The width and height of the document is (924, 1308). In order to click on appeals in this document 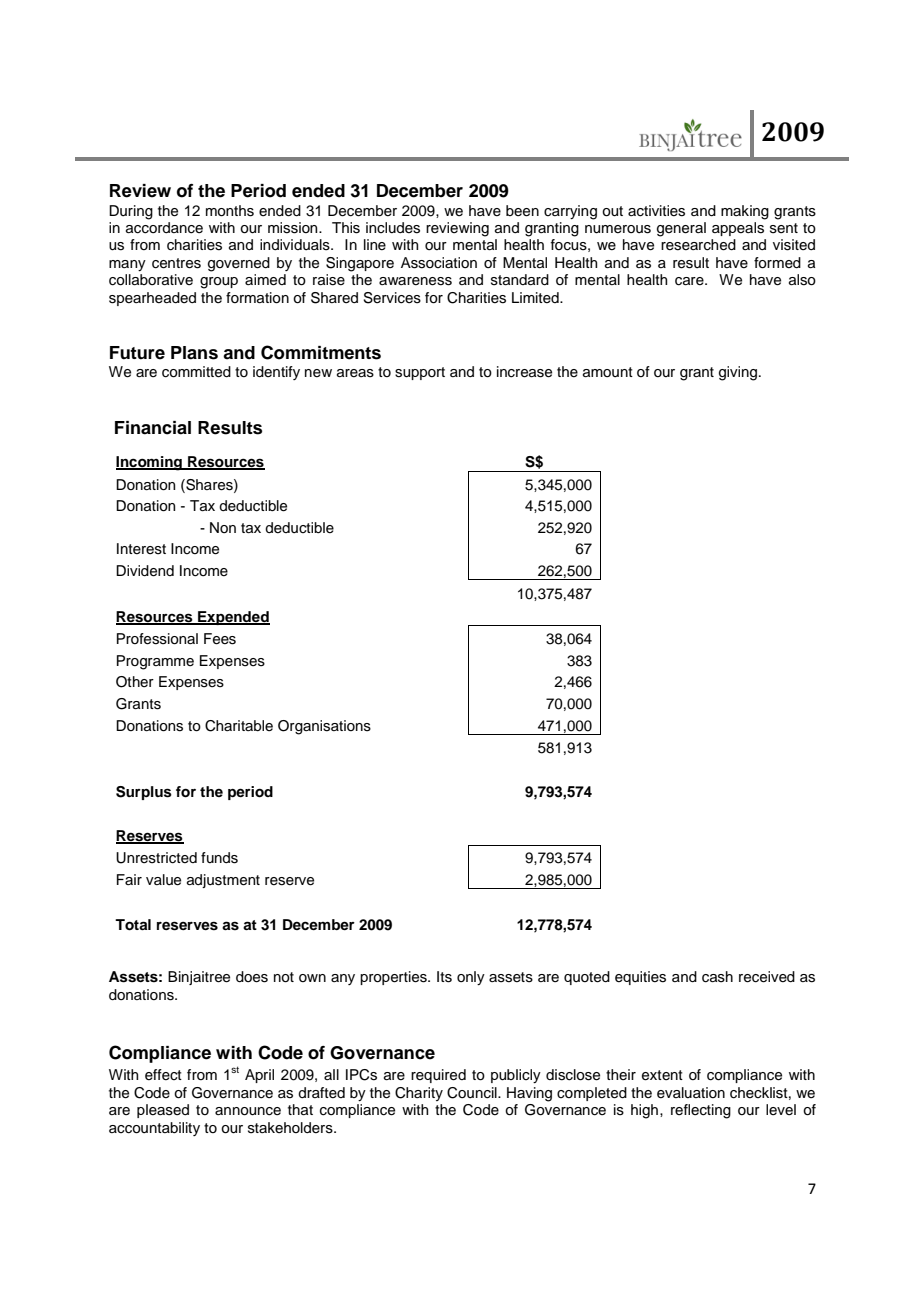, I will do `click(738, 229)`.
